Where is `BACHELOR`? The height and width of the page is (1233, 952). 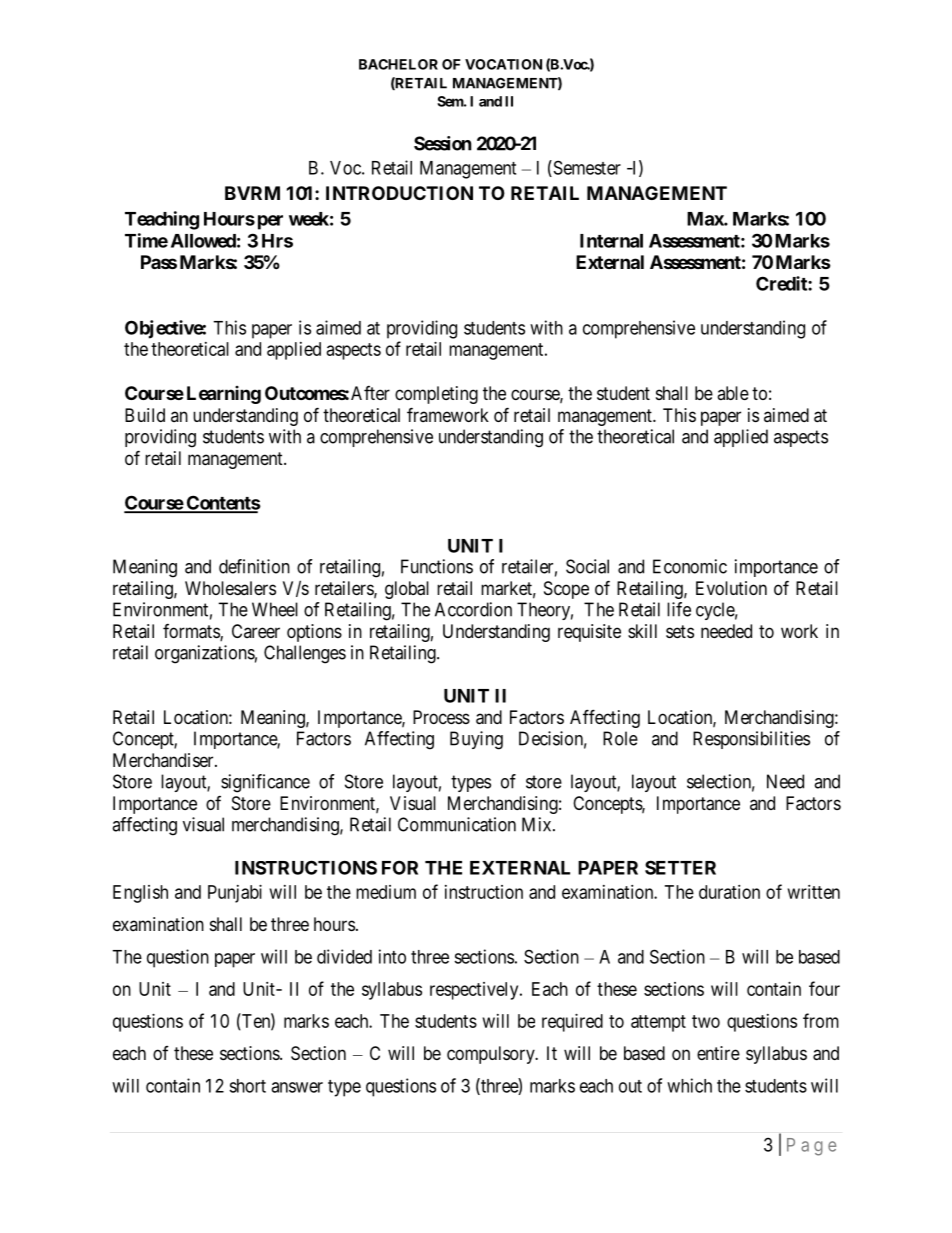 BACHELOR is located at coordinates (398, 64).
